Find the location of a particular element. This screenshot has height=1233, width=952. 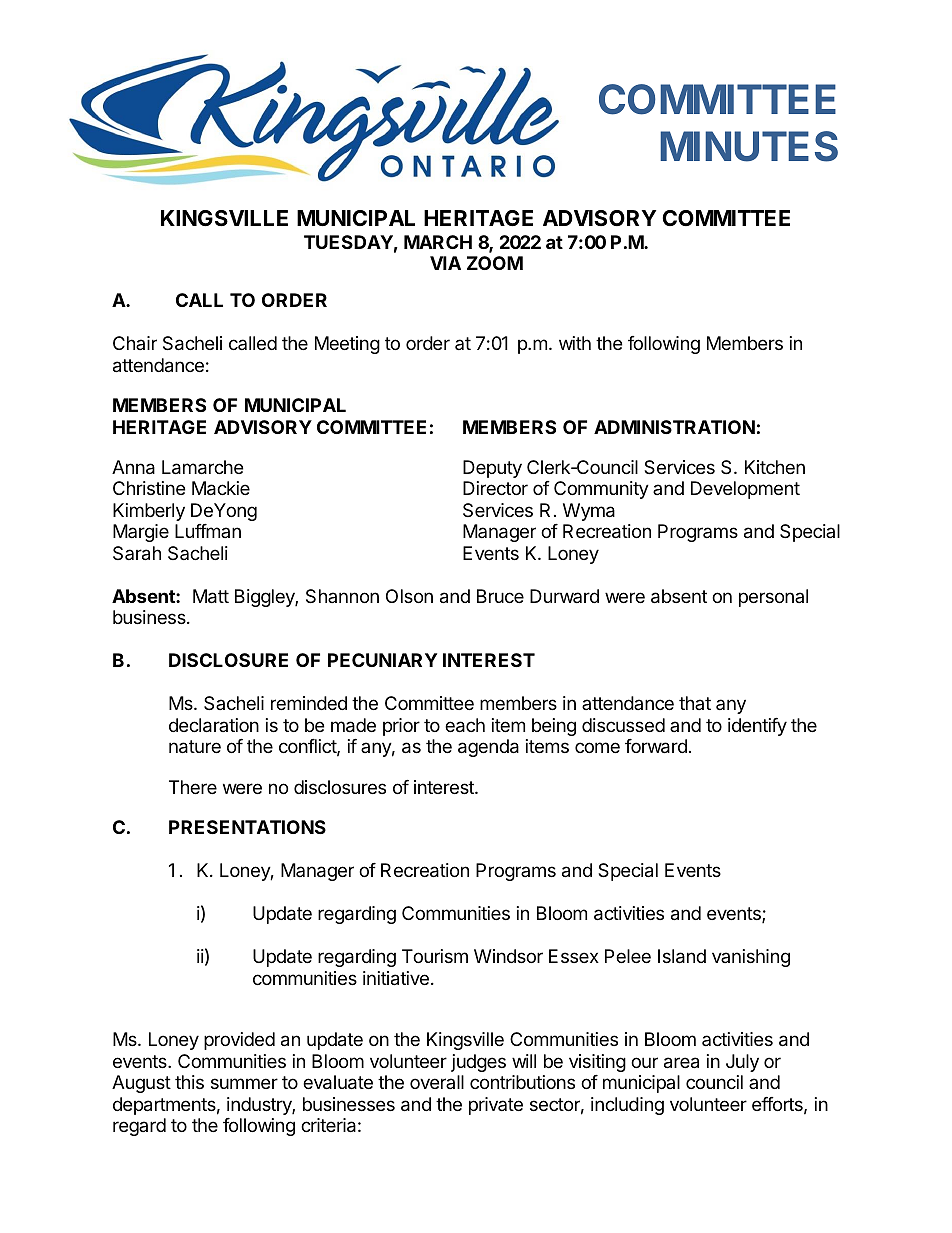

Chair is located at coordinates (135, 343).
